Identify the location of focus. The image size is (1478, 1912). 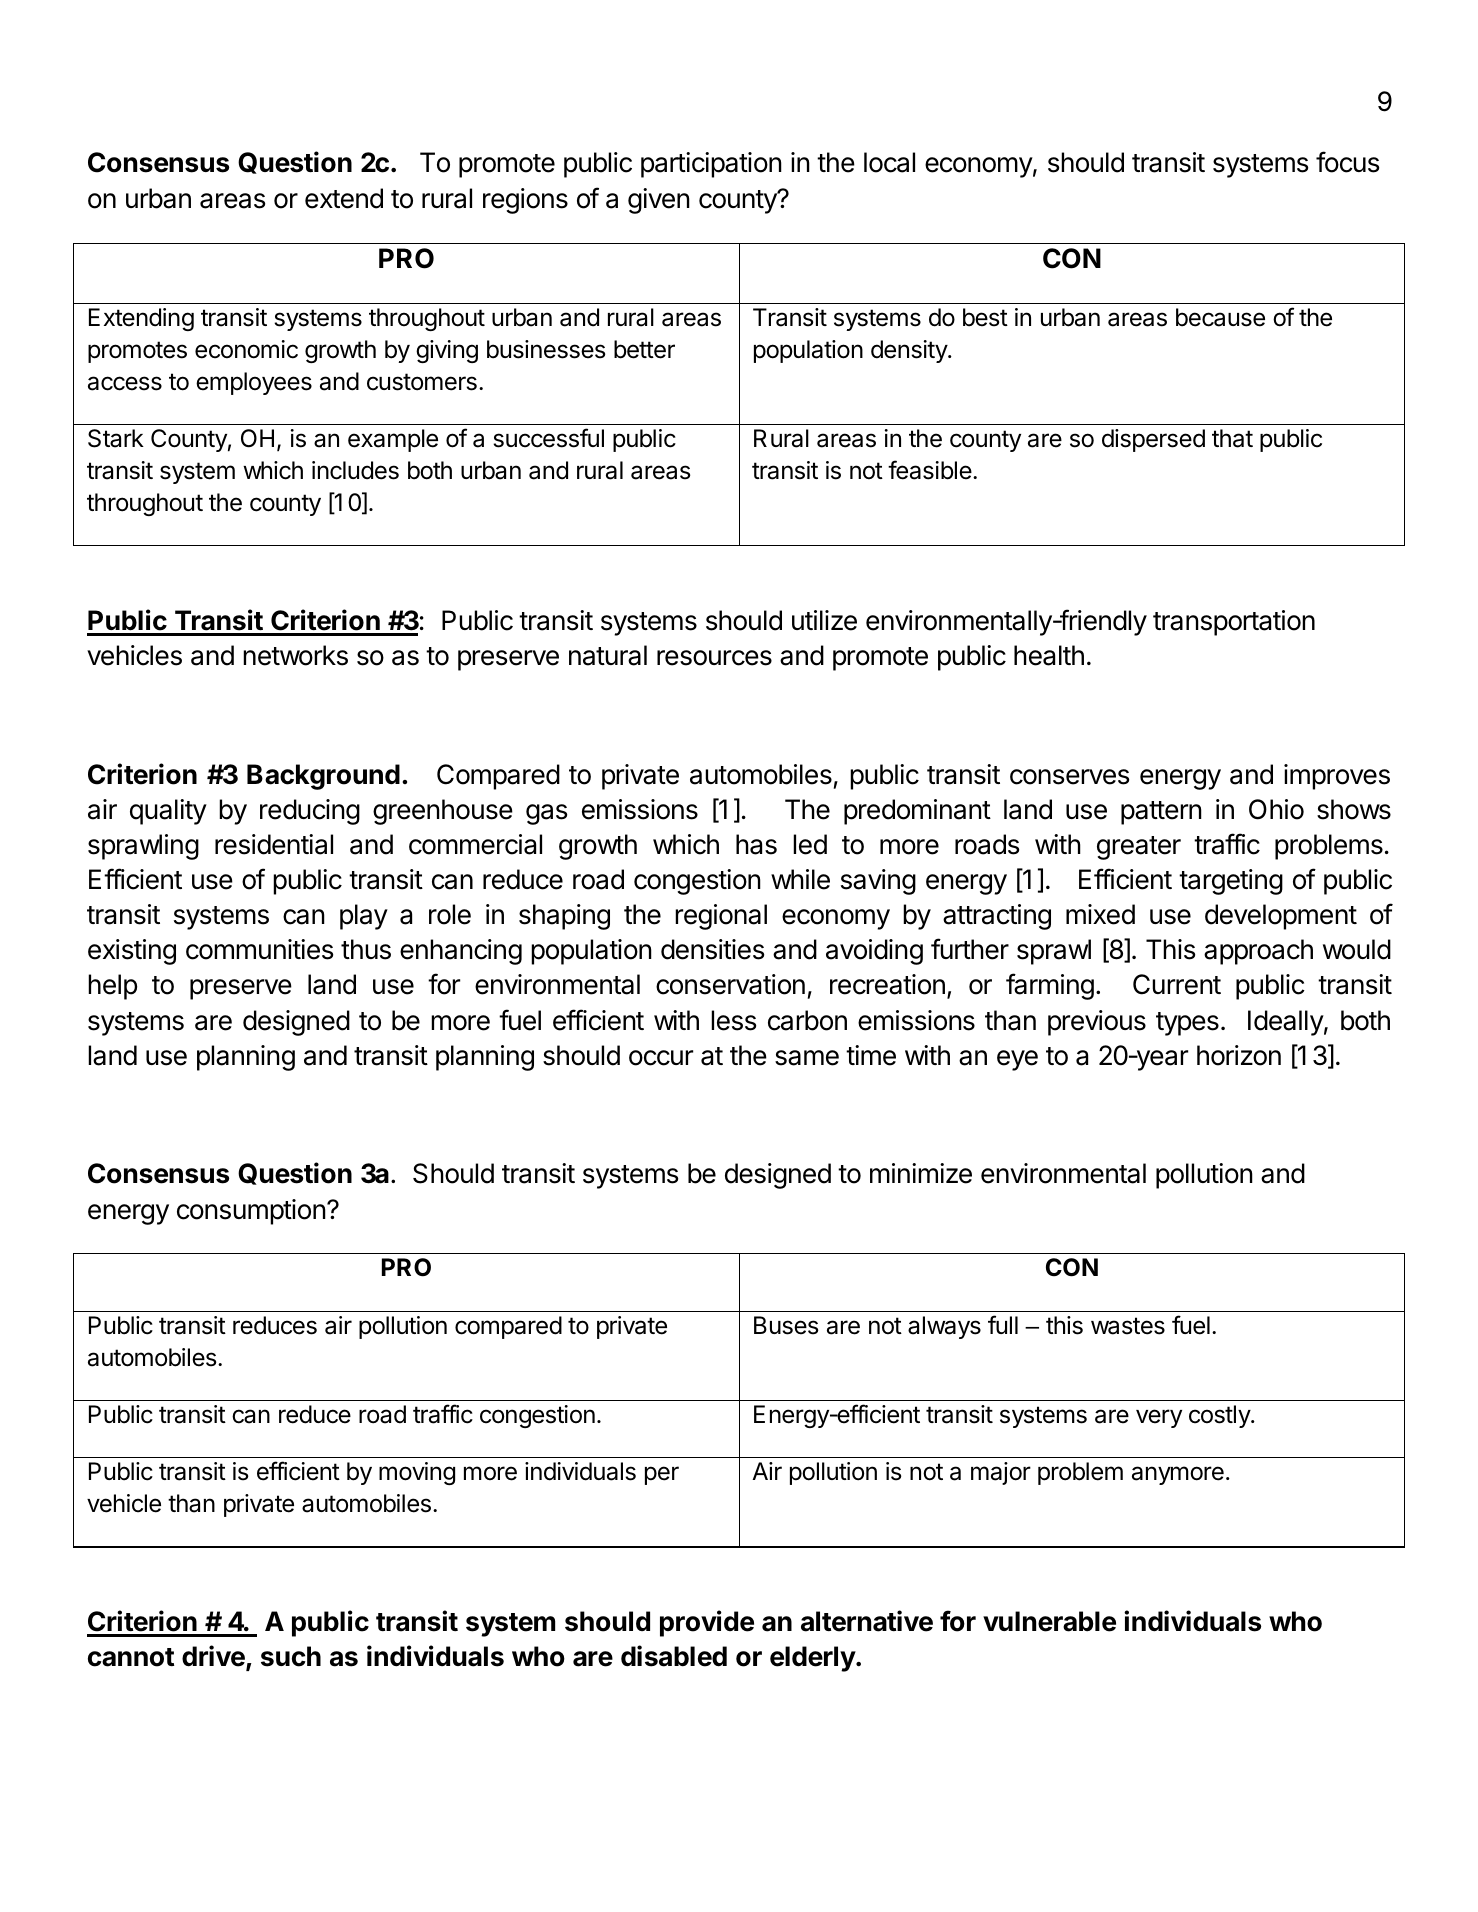
(1347, 162).
